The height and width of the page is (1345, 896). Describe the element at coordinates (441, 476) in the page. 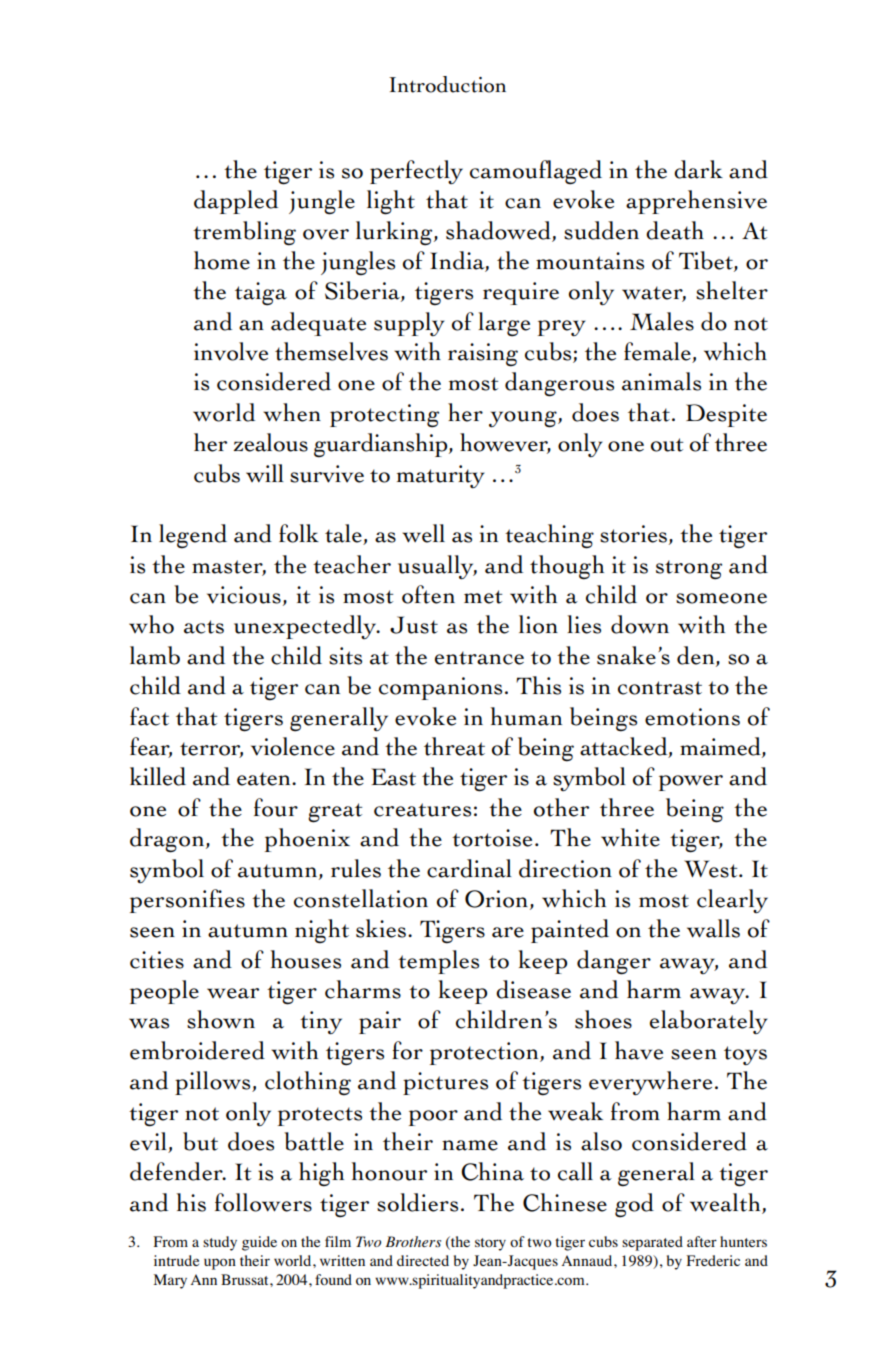

I see `maturity` at that location.
